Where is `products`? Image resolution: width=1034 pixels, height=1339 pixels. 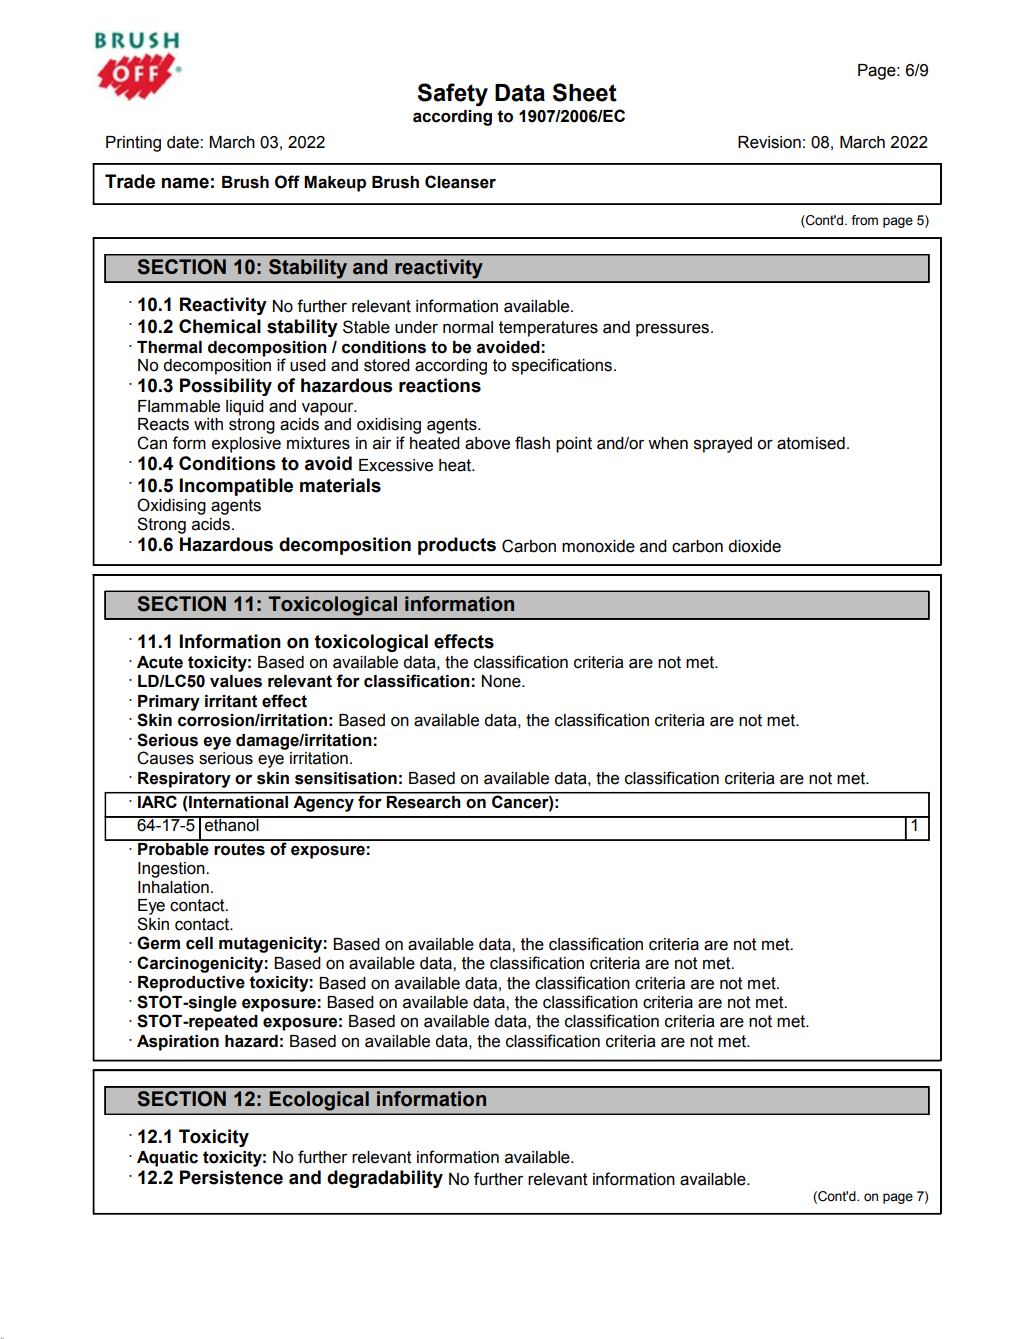 products is located at coordinates (457, 546).
